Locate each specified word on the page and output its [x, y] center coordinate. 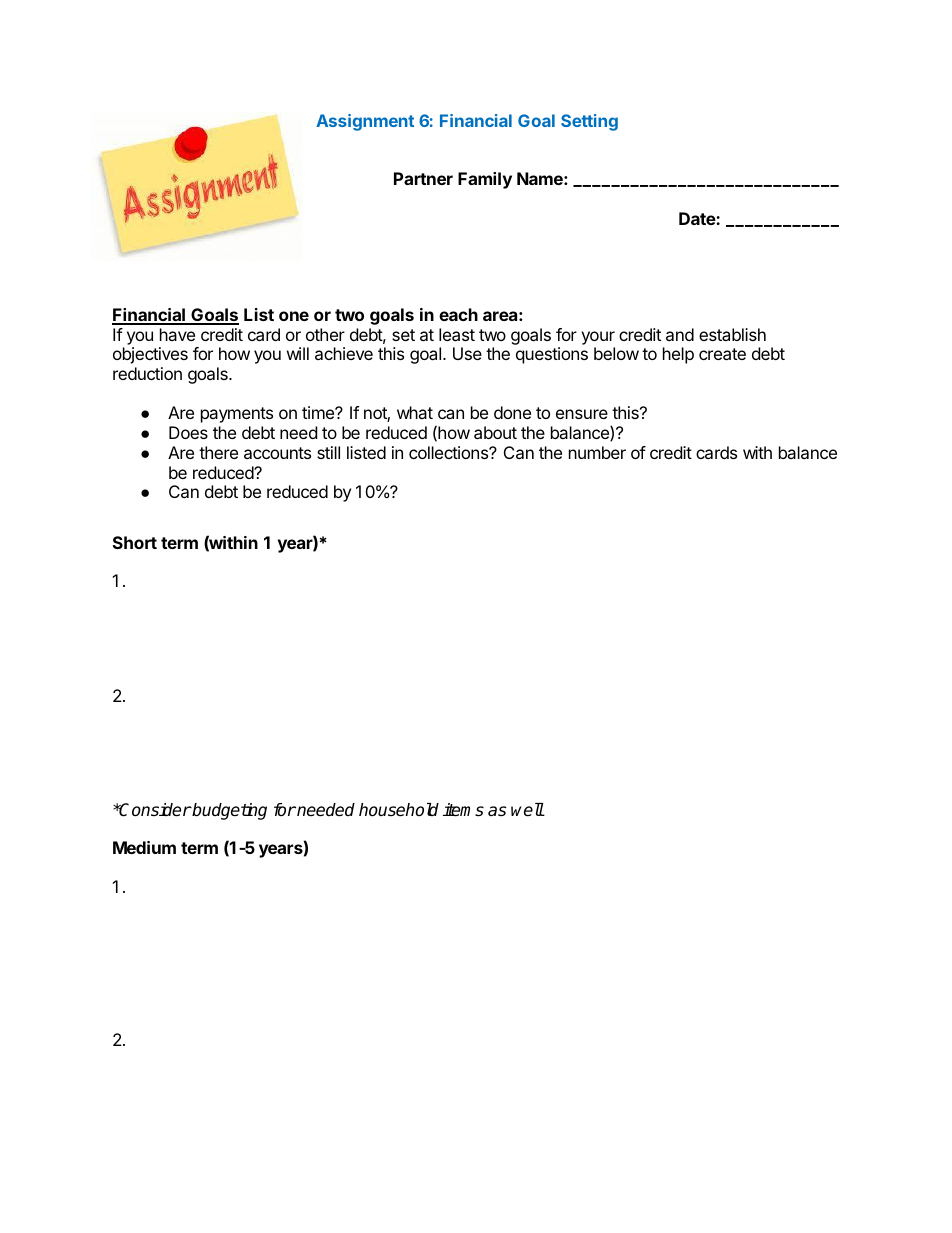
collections [449, 452]
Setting [589, 122]
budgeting [229, 811]
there [218, 452]
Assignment [365, 122]
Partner [423, 178]
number [597, 452]
